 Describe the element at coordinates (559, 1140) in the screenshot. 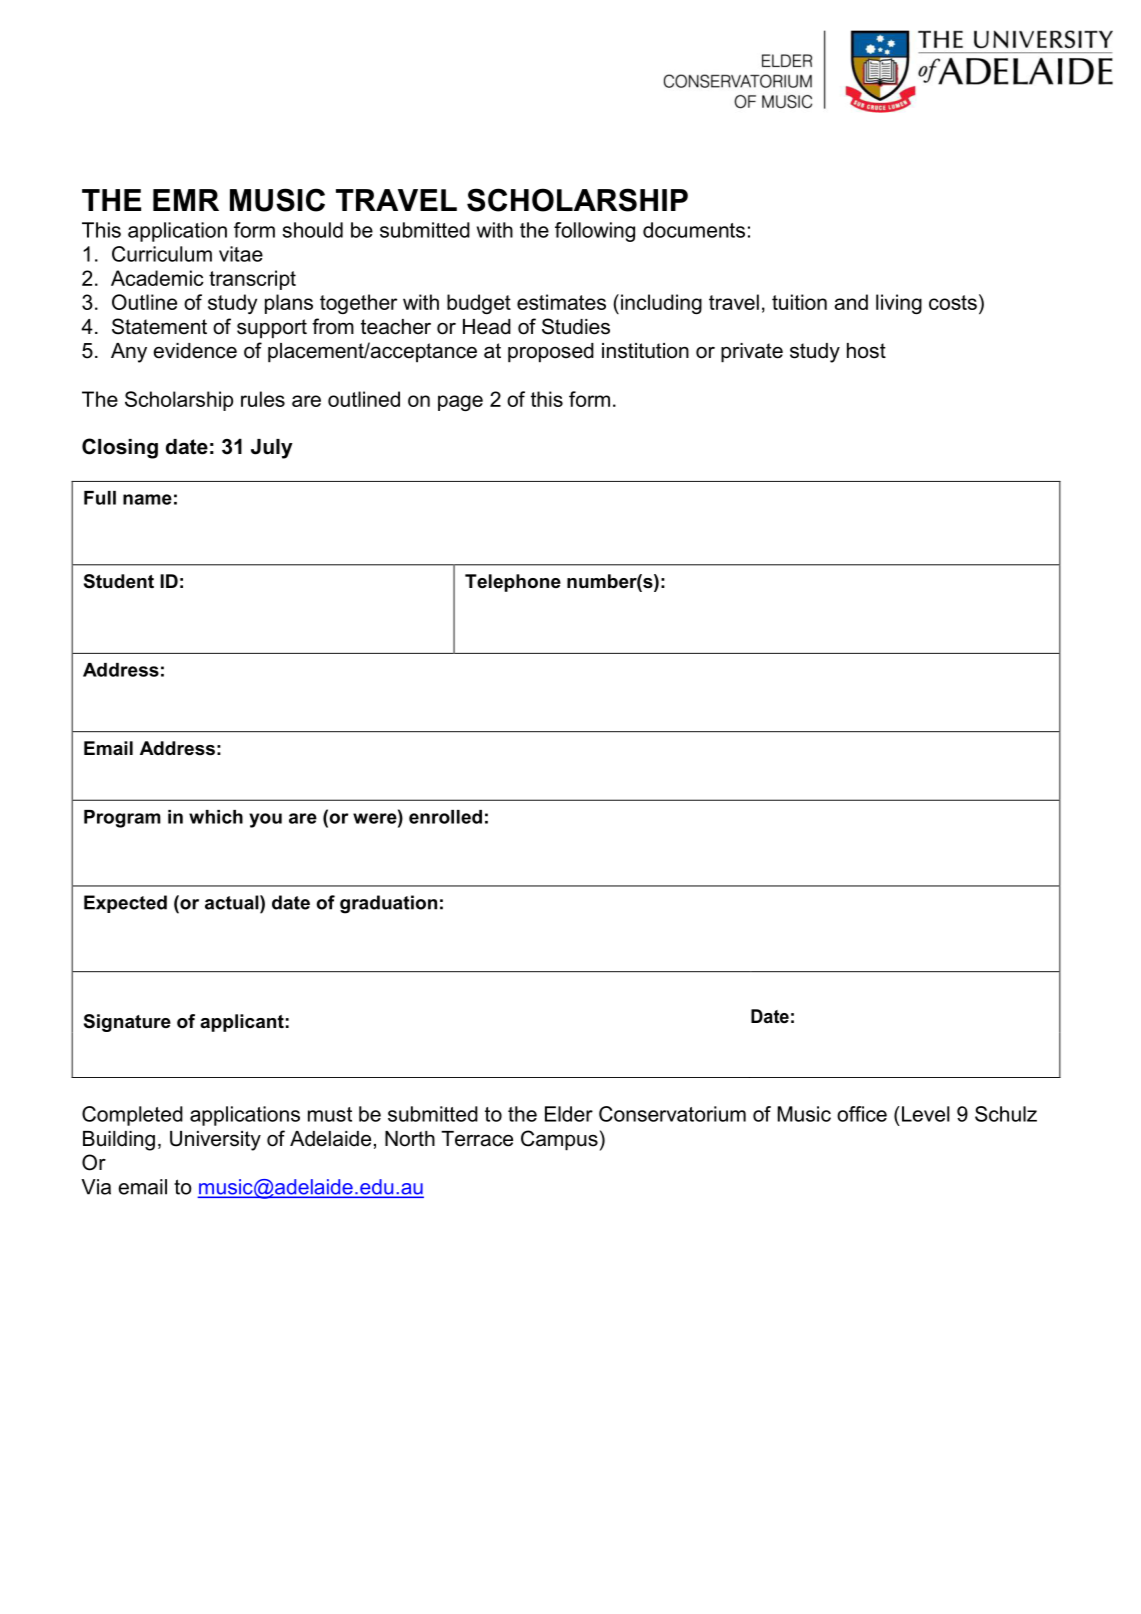

I see `Campus` at that location.
